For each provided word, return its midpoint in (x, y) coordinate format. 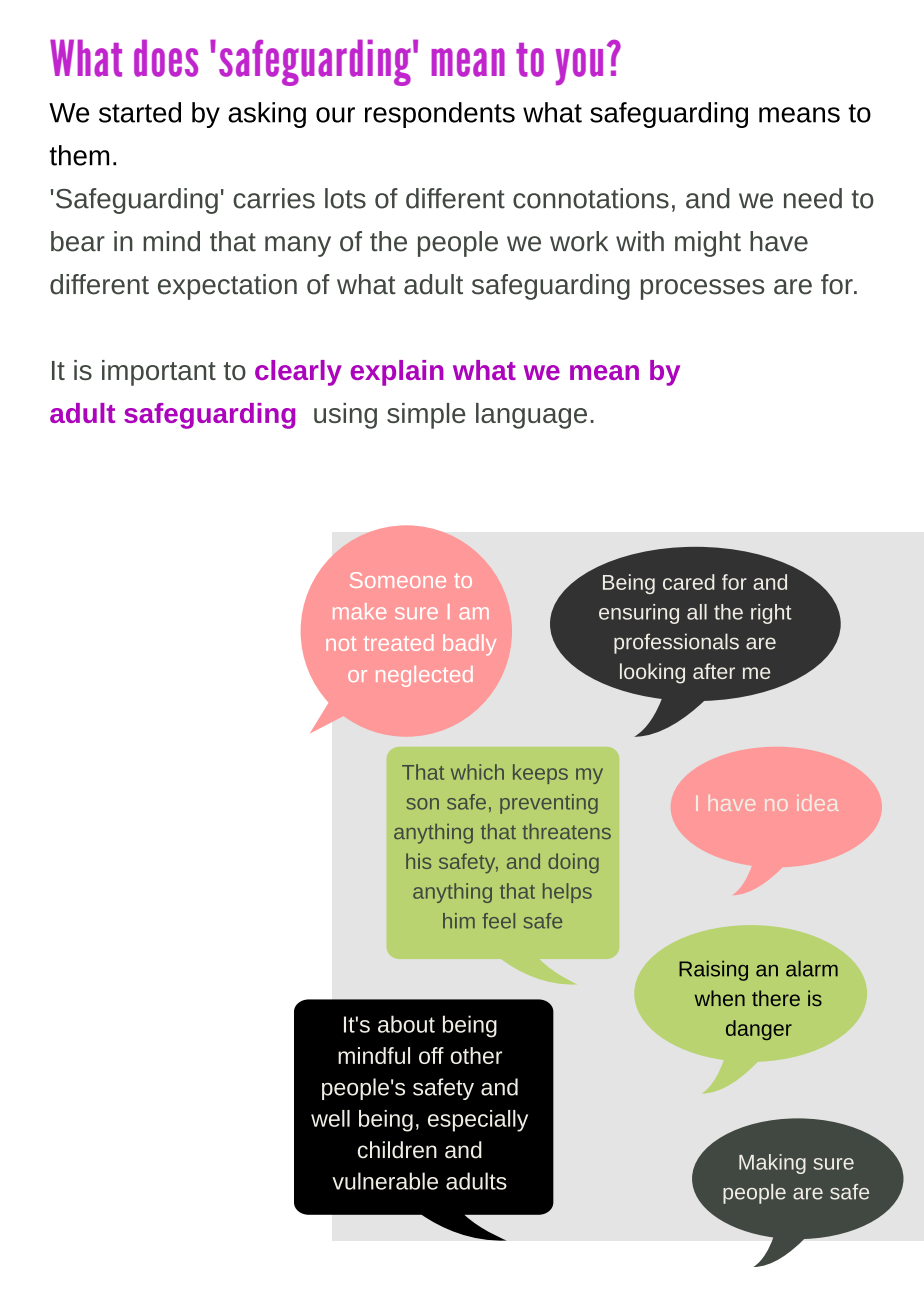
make (359, 611)
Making (772, 1164)
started (140, 112)
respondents (440, 115)
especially (478, 1121)
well (330, 1118)
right (771, 614)
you (579, 66)
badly (469, 644)
